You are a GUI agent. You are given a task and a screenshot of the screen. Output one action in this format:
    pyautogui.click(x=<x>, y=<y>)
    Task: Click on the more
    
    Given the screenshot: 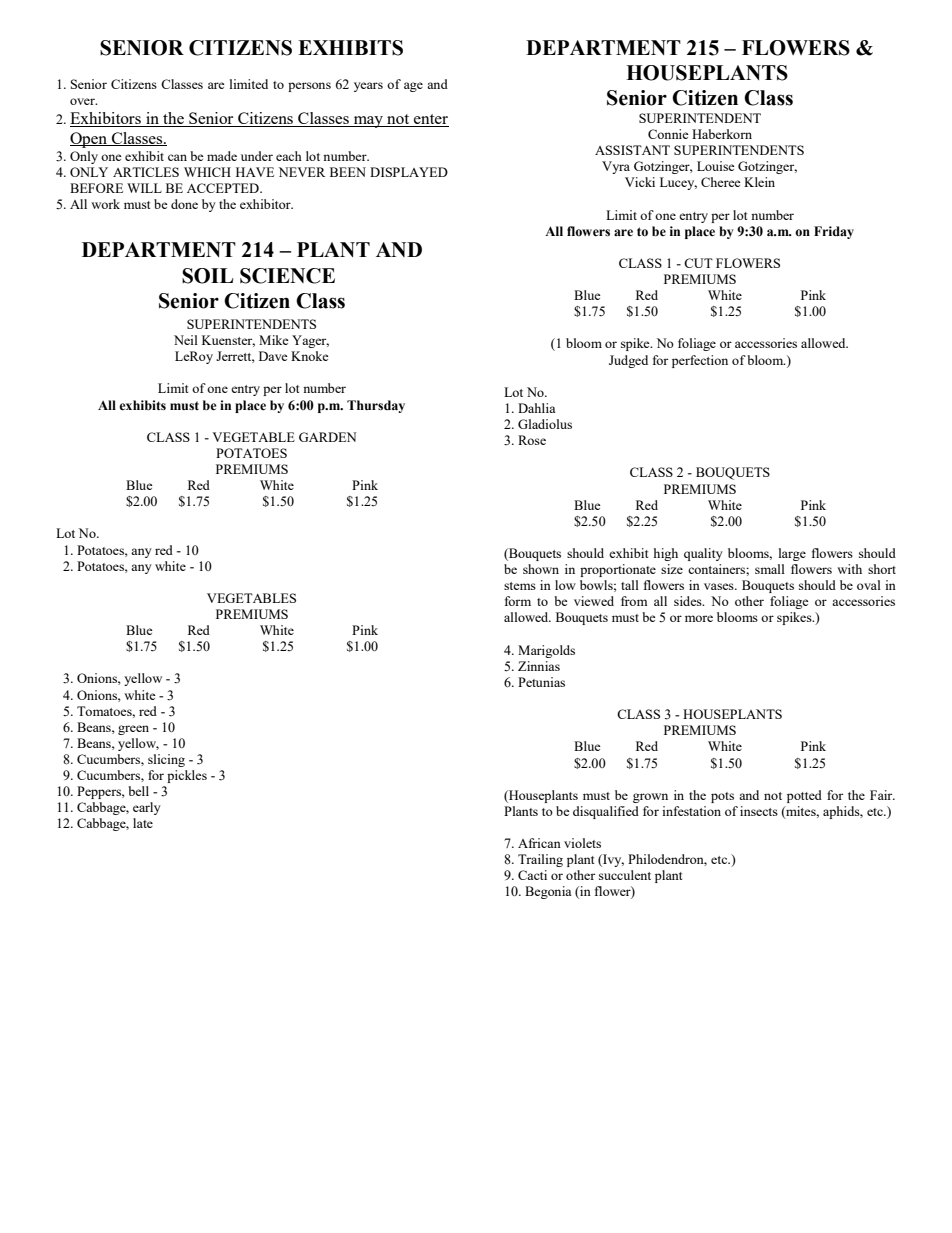 What is the action you would take?
    pyautogui.click(x=699, y=618)
